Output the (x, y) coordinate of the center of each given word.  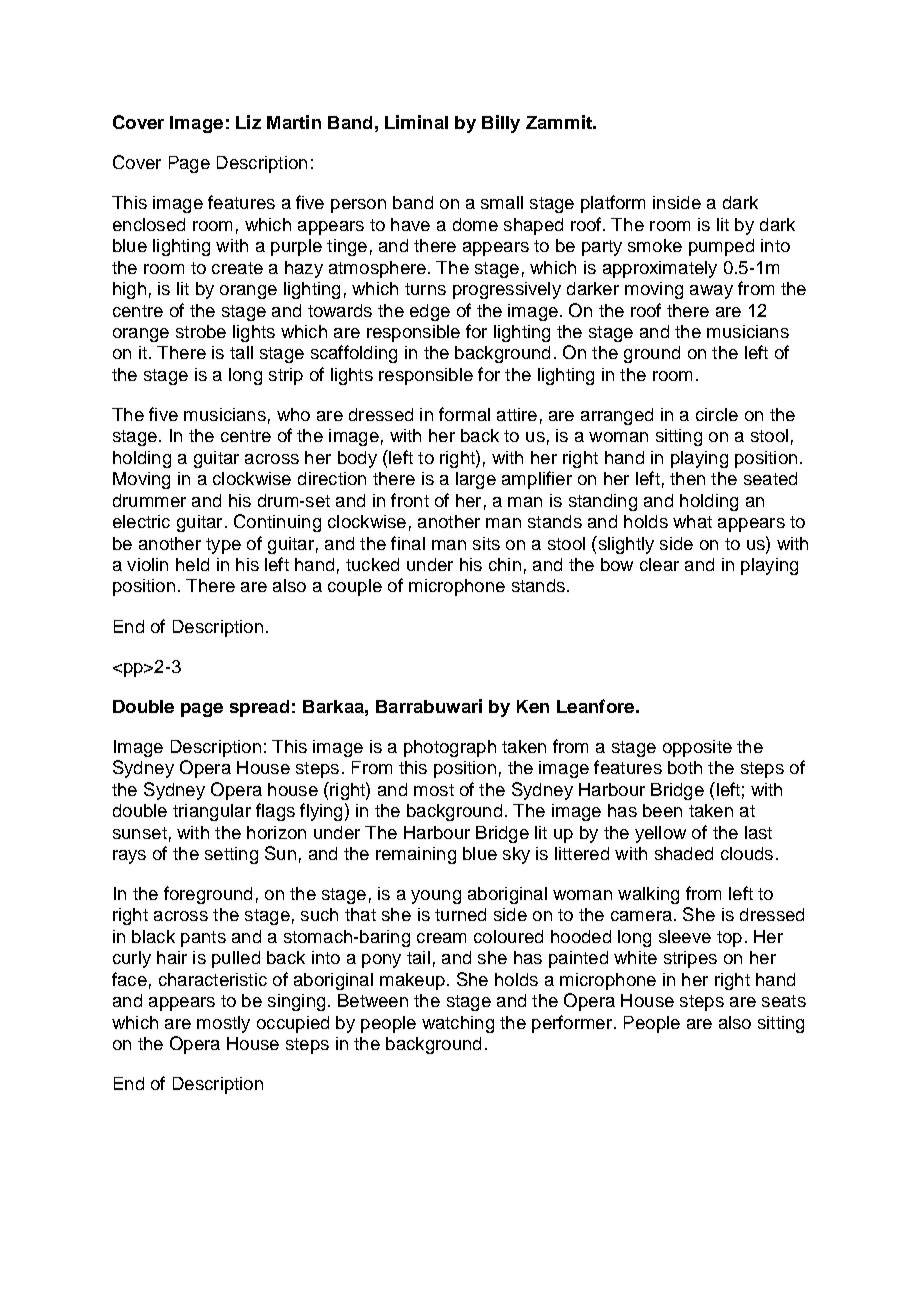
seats (784, 1001)
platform (613, 204)
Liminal (416, 122)
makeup (412, 981)
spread (259, 708)
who (293, 414)
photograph (450, 748)
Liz (248, 122)
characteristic (213, 979)
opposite (697, 748)
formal (464, 414)
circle (717, 414)
